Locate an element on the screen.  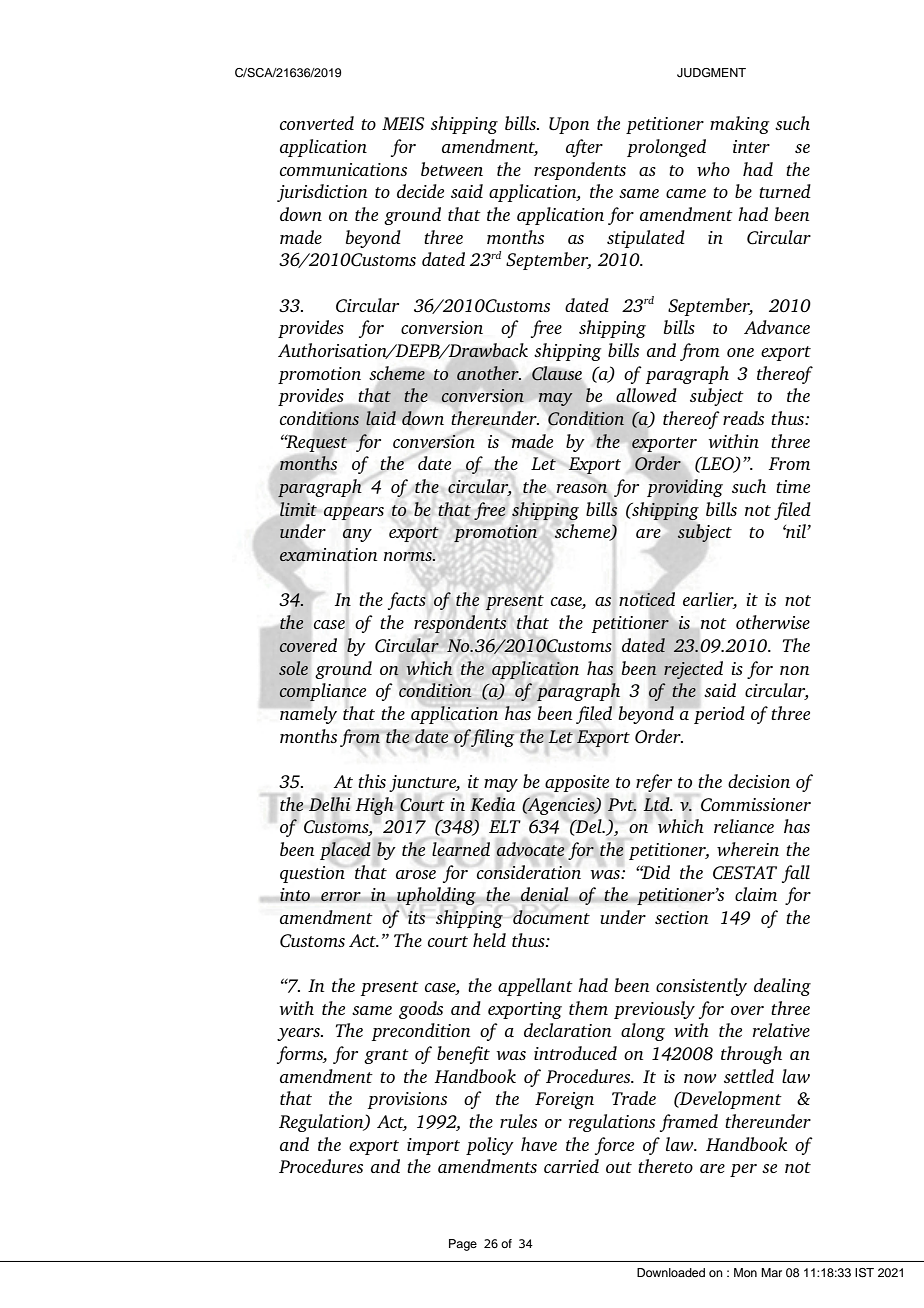
converted is located at coordinates (317, 123).
